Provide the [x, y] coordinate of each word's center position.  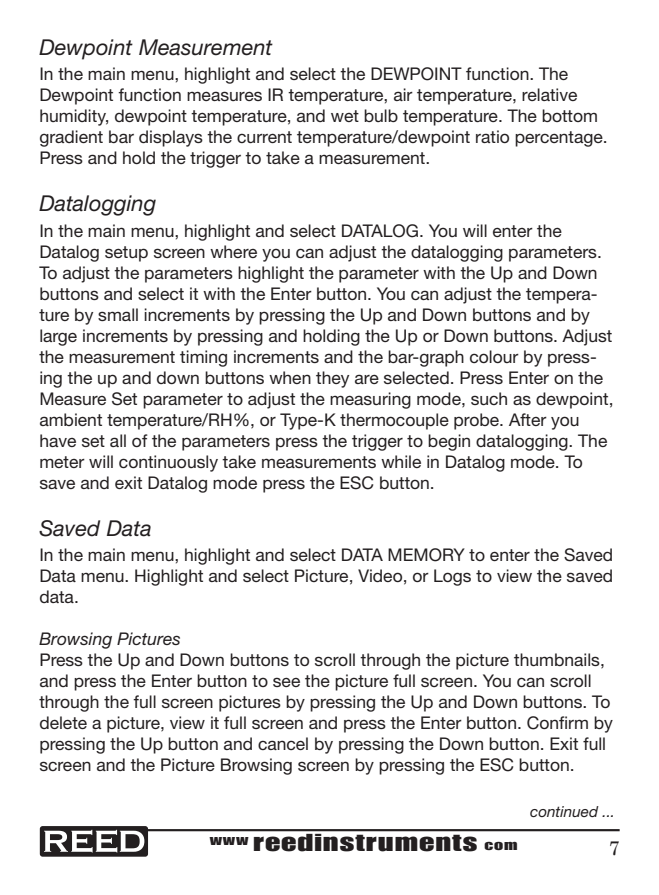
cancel [283, 743]
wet [345, 116]
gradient [71, 138]
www [229, 841]
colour [494, 356]
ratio [492, 136]
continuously [168, 463]
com [500, 846]
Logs [452, 577]
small [118, 314]
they [332, 379]
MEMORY [426, 555]
